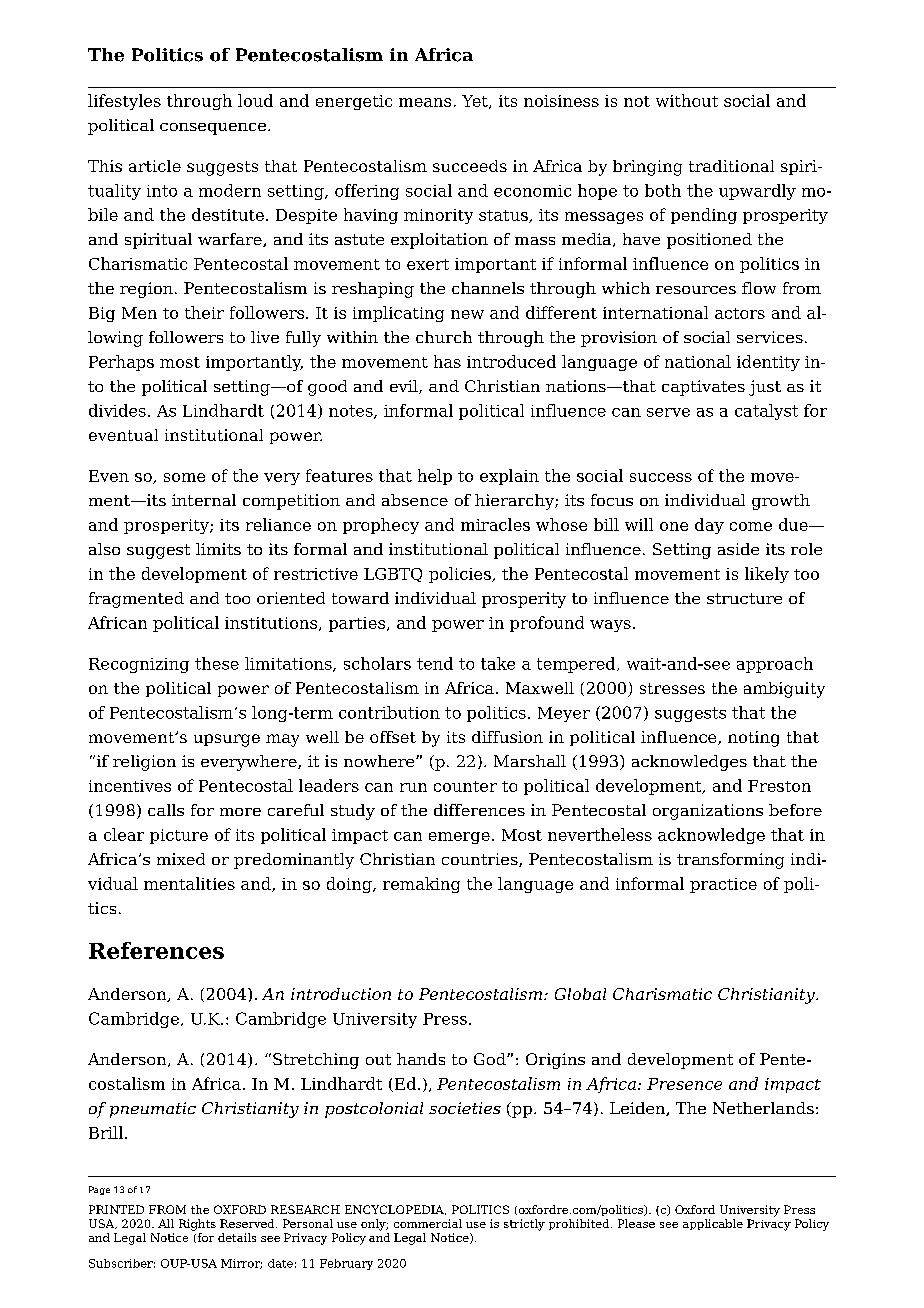 The image size is (924, 1308). Describe the element at coordinates (184, 477) in the image. I see `some` at that location.
